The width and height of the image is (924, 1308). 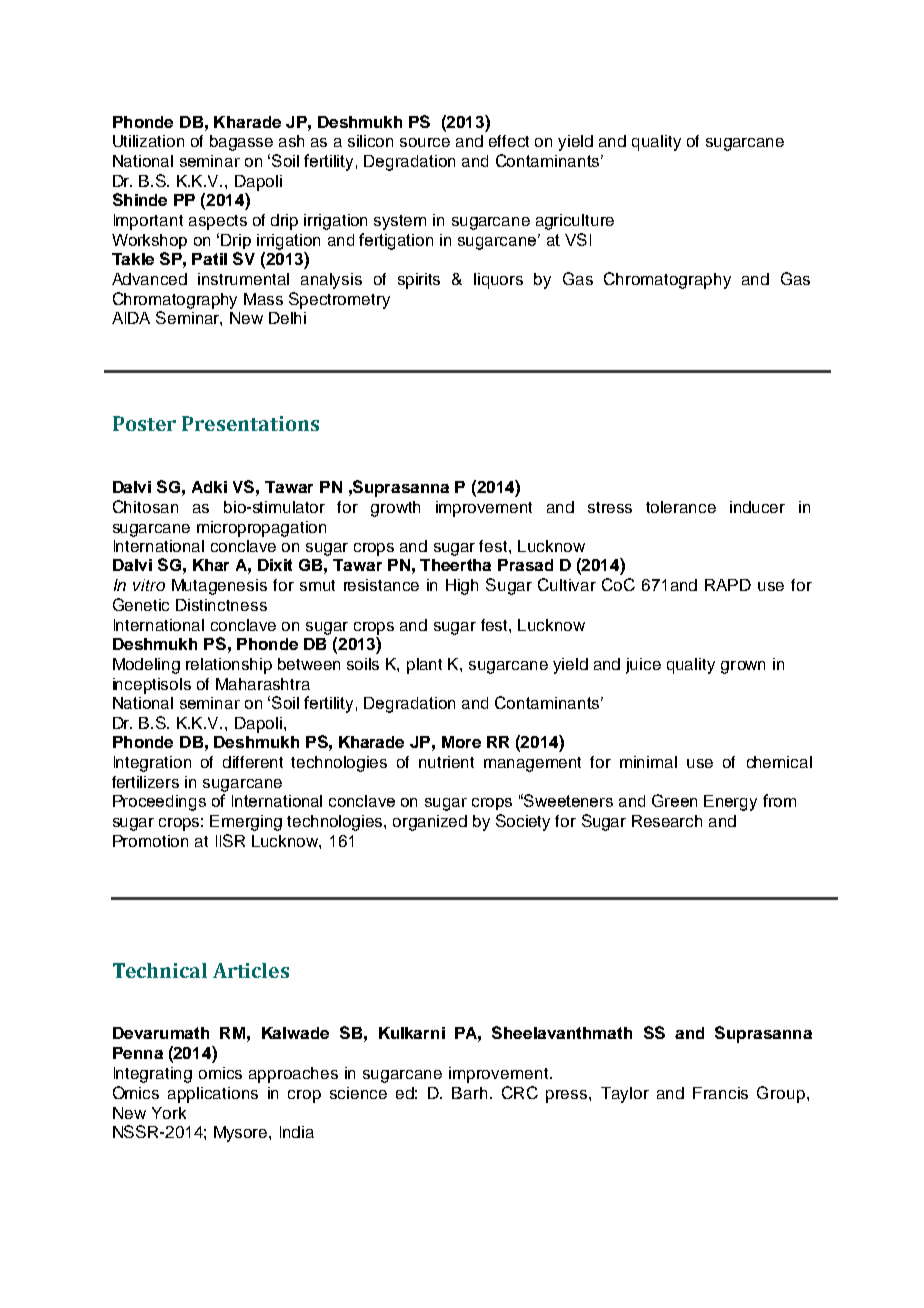 I want to click on grown, so click(x=743, y=667).
